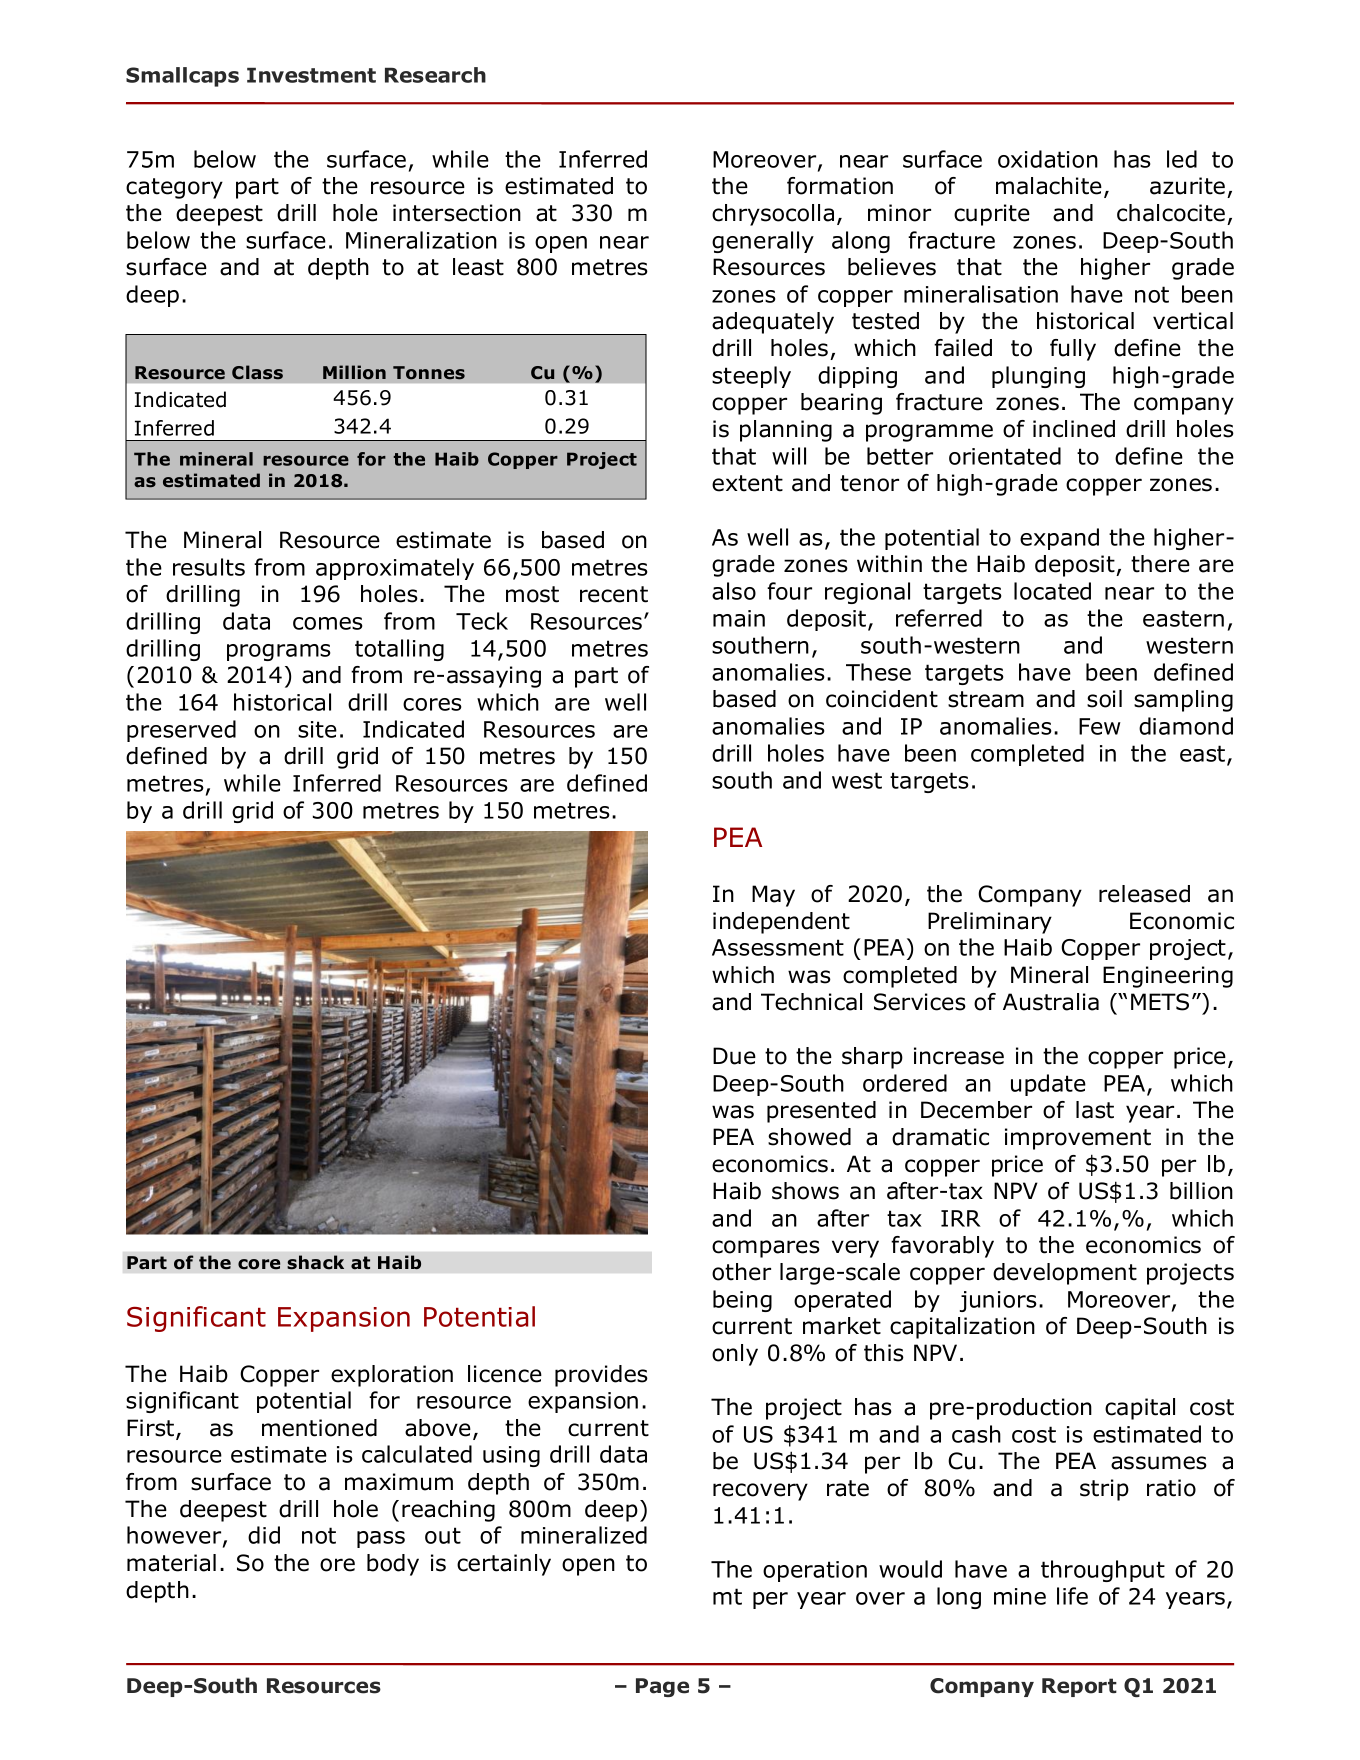 The image size is (1360, 1760). I want to click on Page, so click(662, 1687).
